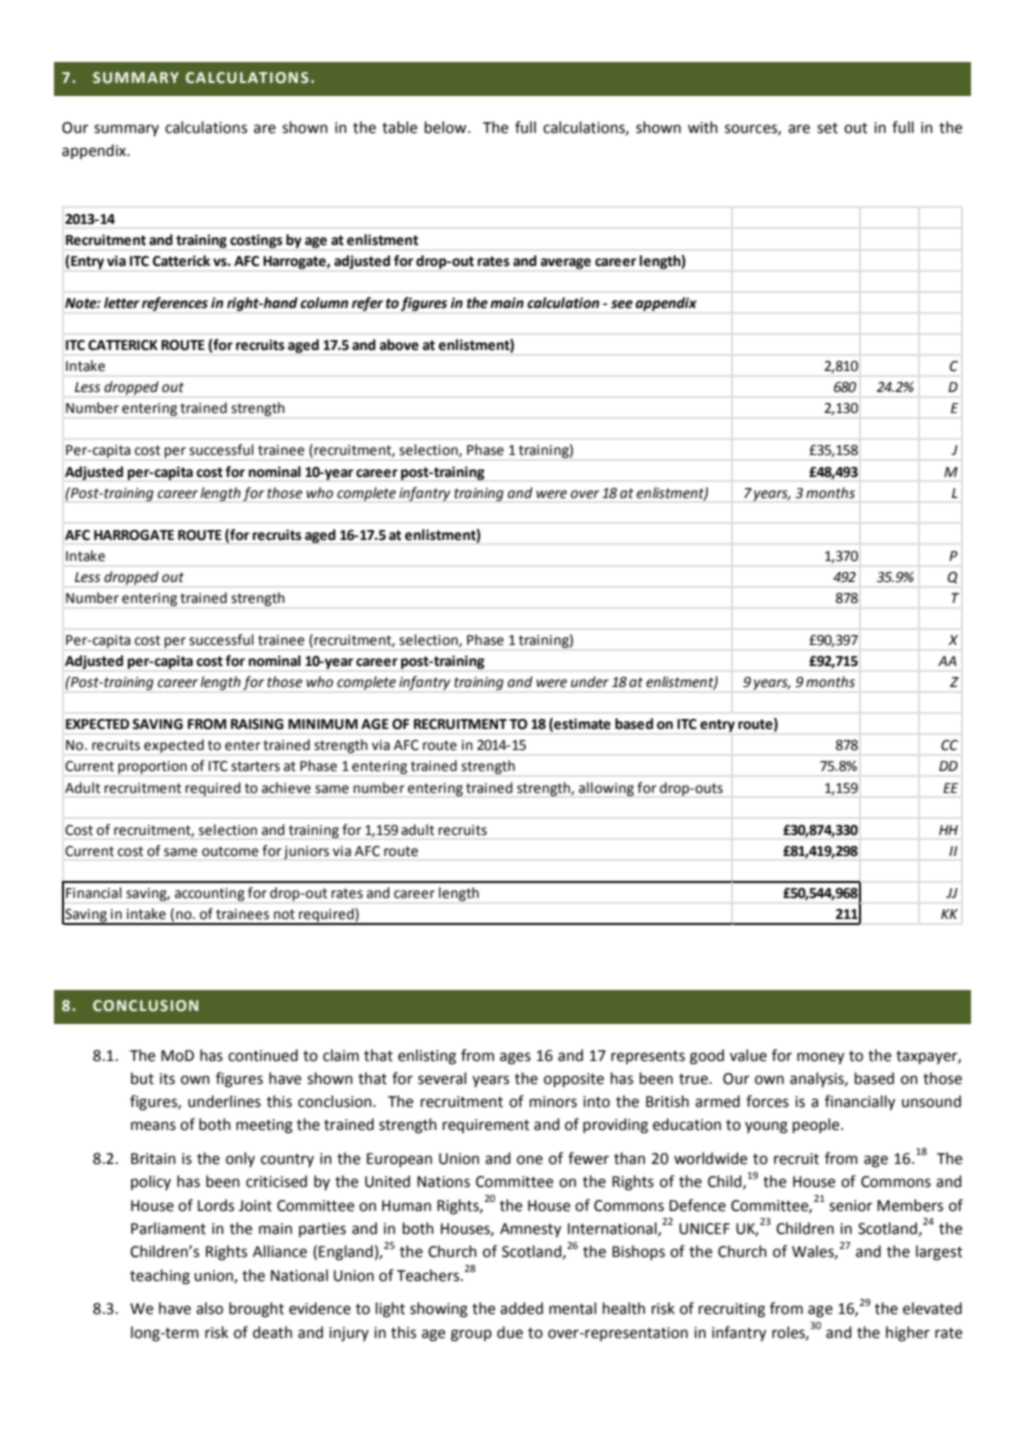 The image size is (1025, 1450). I want to click on outcome, so click(230, 851).
